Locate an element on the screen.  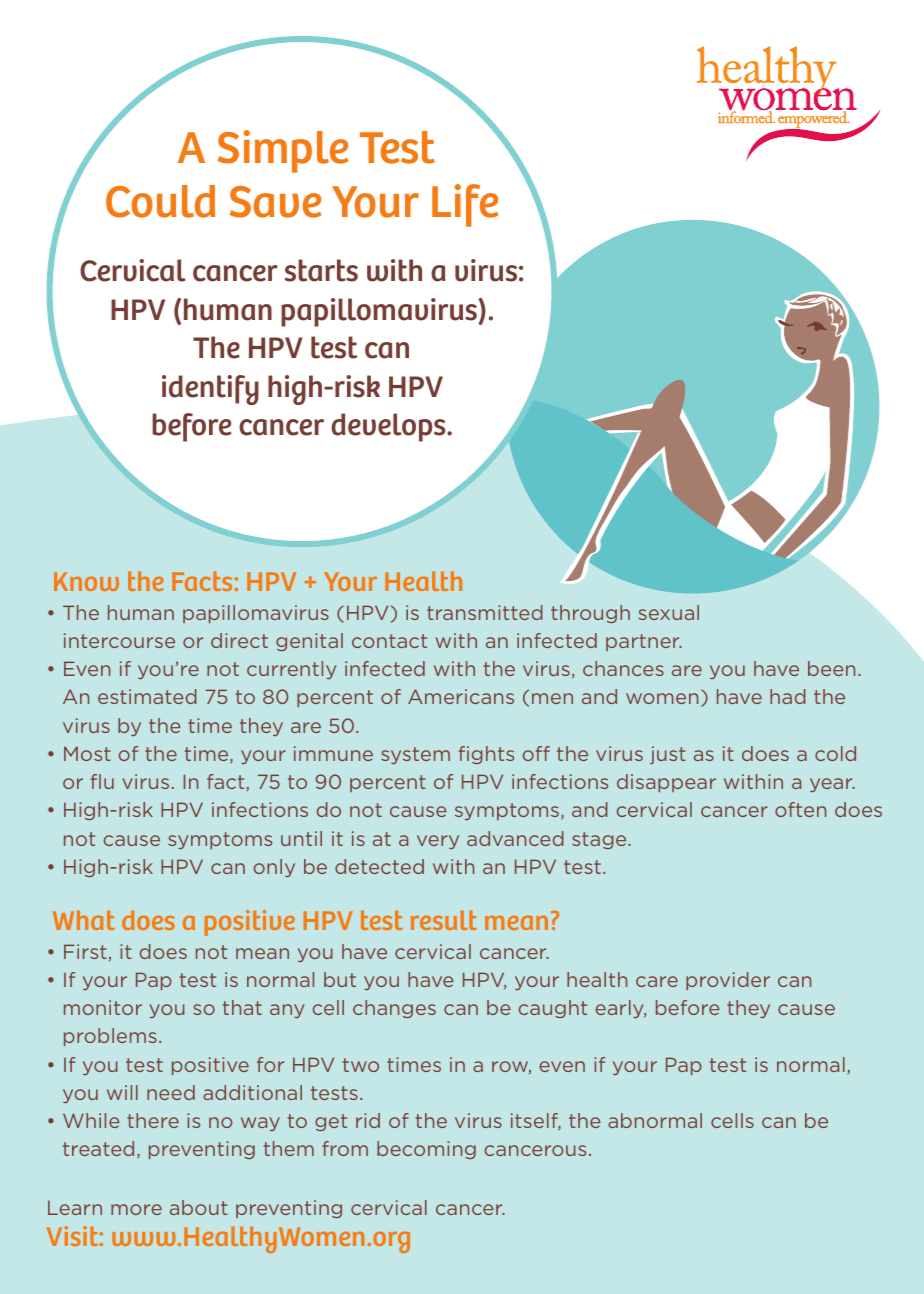
starts is located at coordinates (321, 270).
